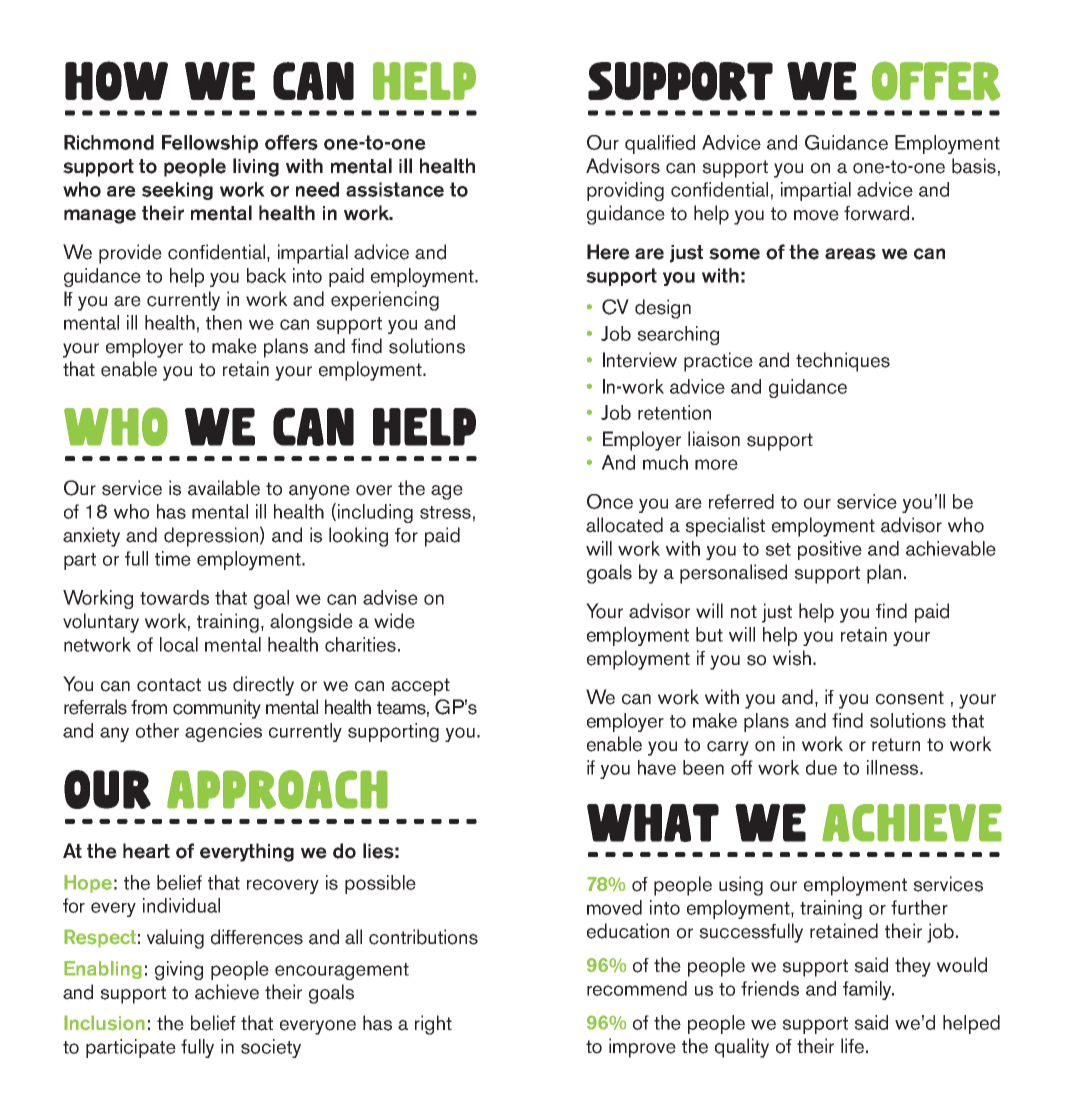 Image resolution: width=1067 pixels, height=1120 pixels. What do you see at coordinates (974, 166) in the image?
I see `basis` at bounding box center [974, 166].
